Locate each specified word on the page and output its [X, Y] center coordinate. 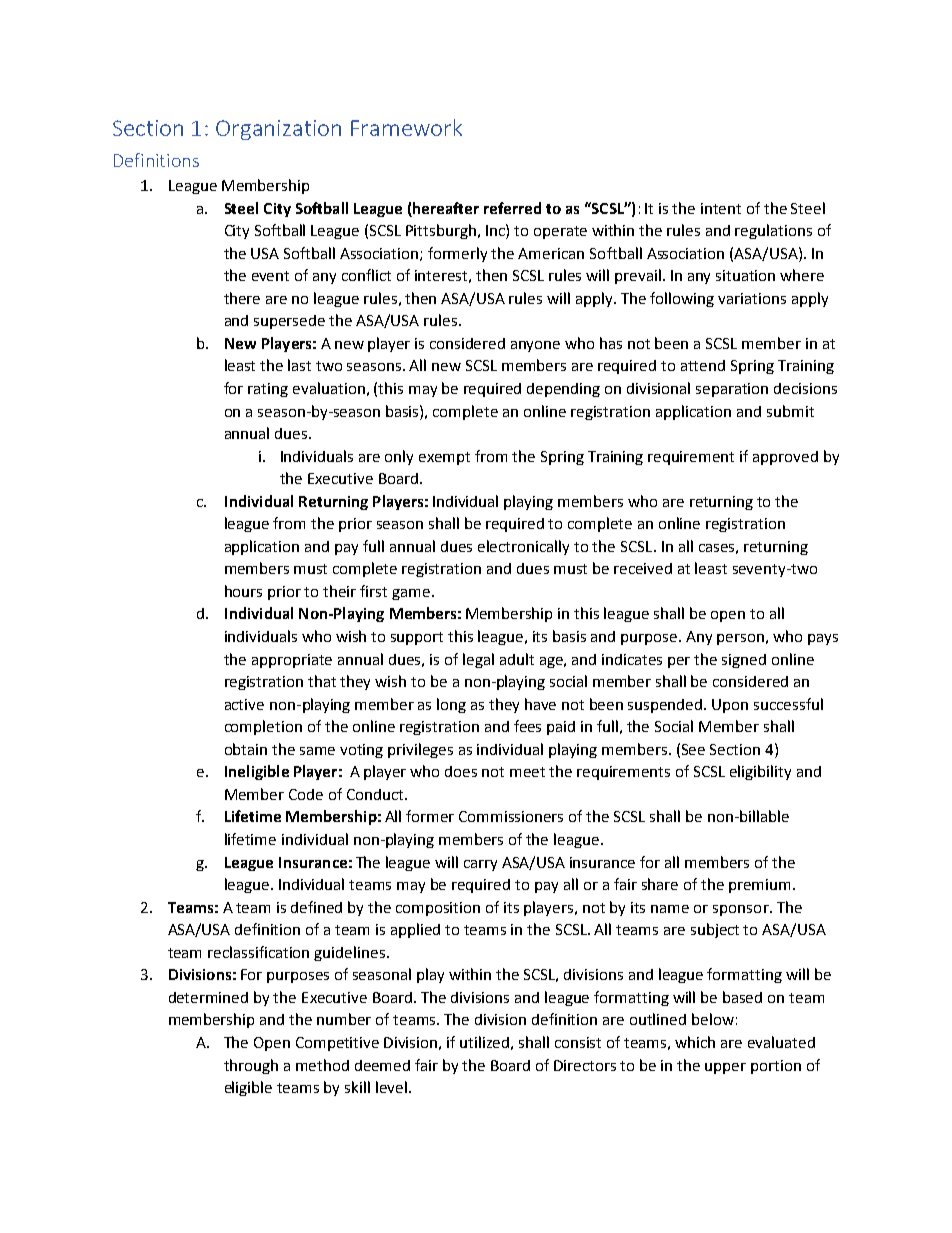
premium [759, 886]
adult [517, 659]
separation [732, 390]
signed [744, 661]
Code [306, 794]
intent [721, 208]
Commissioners [511, 816]
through [251, 1066]
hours [243, 591]
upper [725, 1068]
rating [268, 390]
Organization [278, 130]
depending [563, 390]
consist [578, 1042]
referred [512, 208]
